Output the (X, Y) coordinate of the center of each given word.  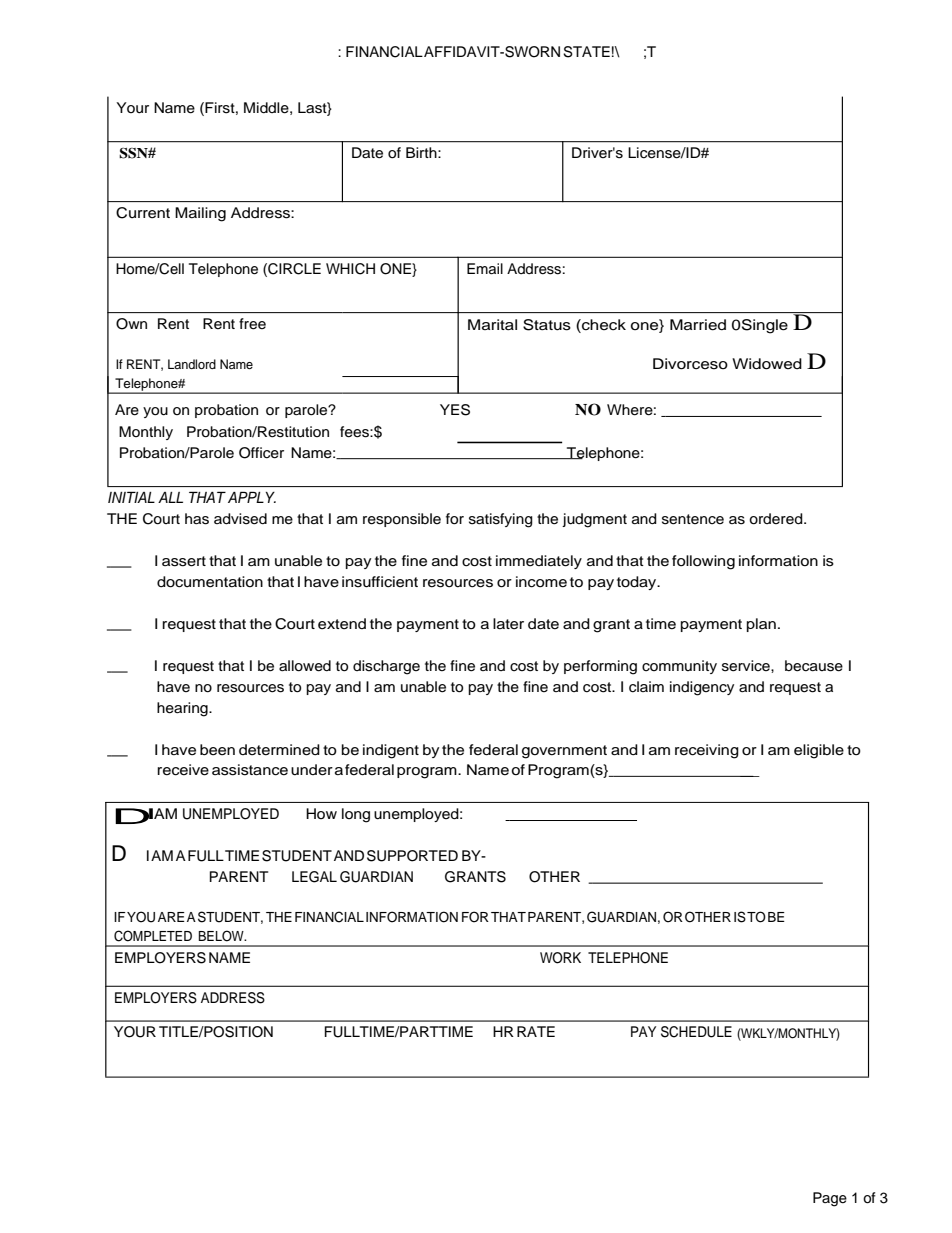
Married (698, 325)
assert (184, 561)
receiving (707, 751)
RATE (536, 1031)
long (356, 815)
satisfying (501, 520)
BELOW (222, 936)
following (703, 562)
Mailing (200, 214)
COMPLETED (153, 936)
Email (485, 268)
